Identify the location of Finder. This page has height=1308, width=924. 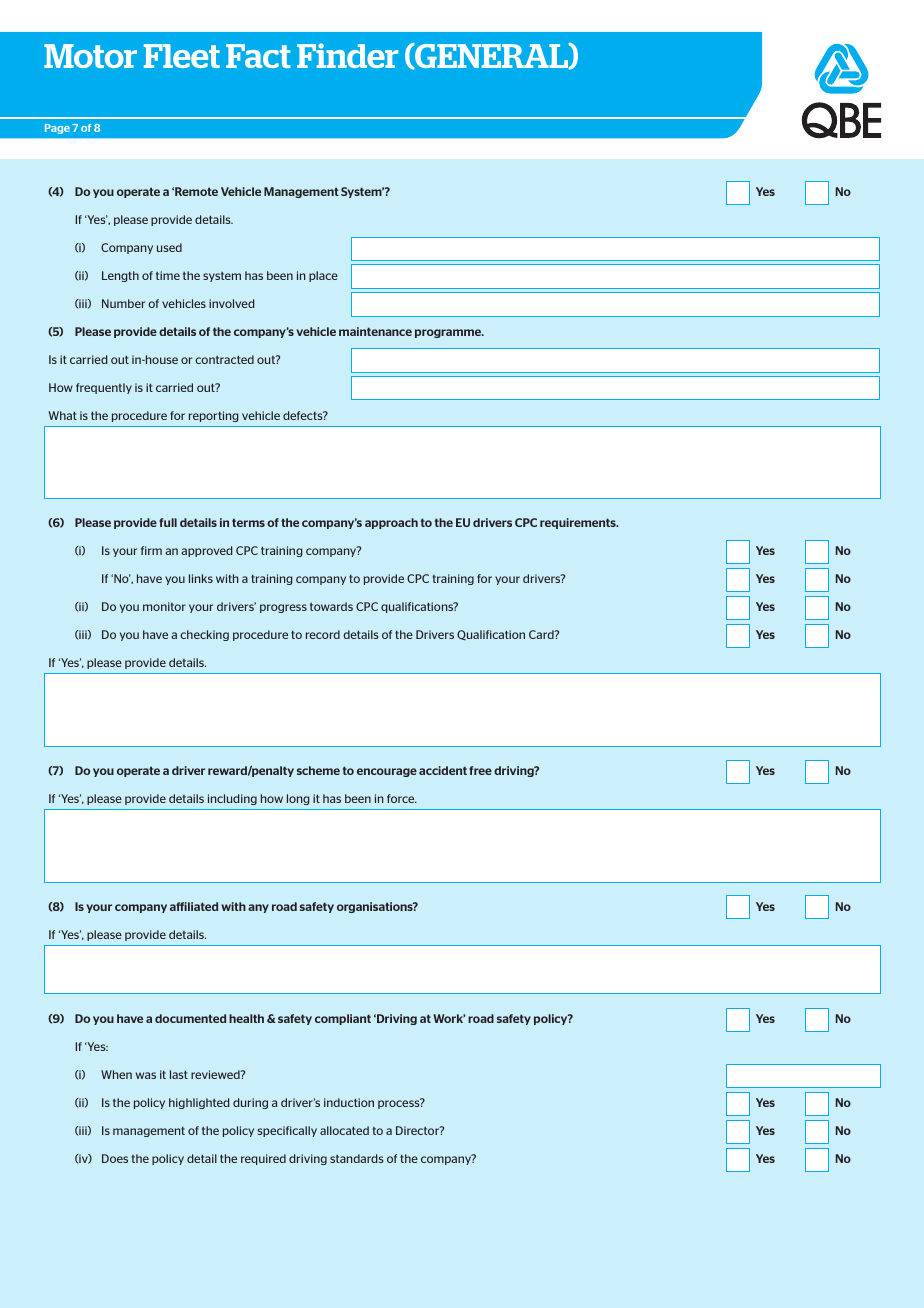
(347, 55).
